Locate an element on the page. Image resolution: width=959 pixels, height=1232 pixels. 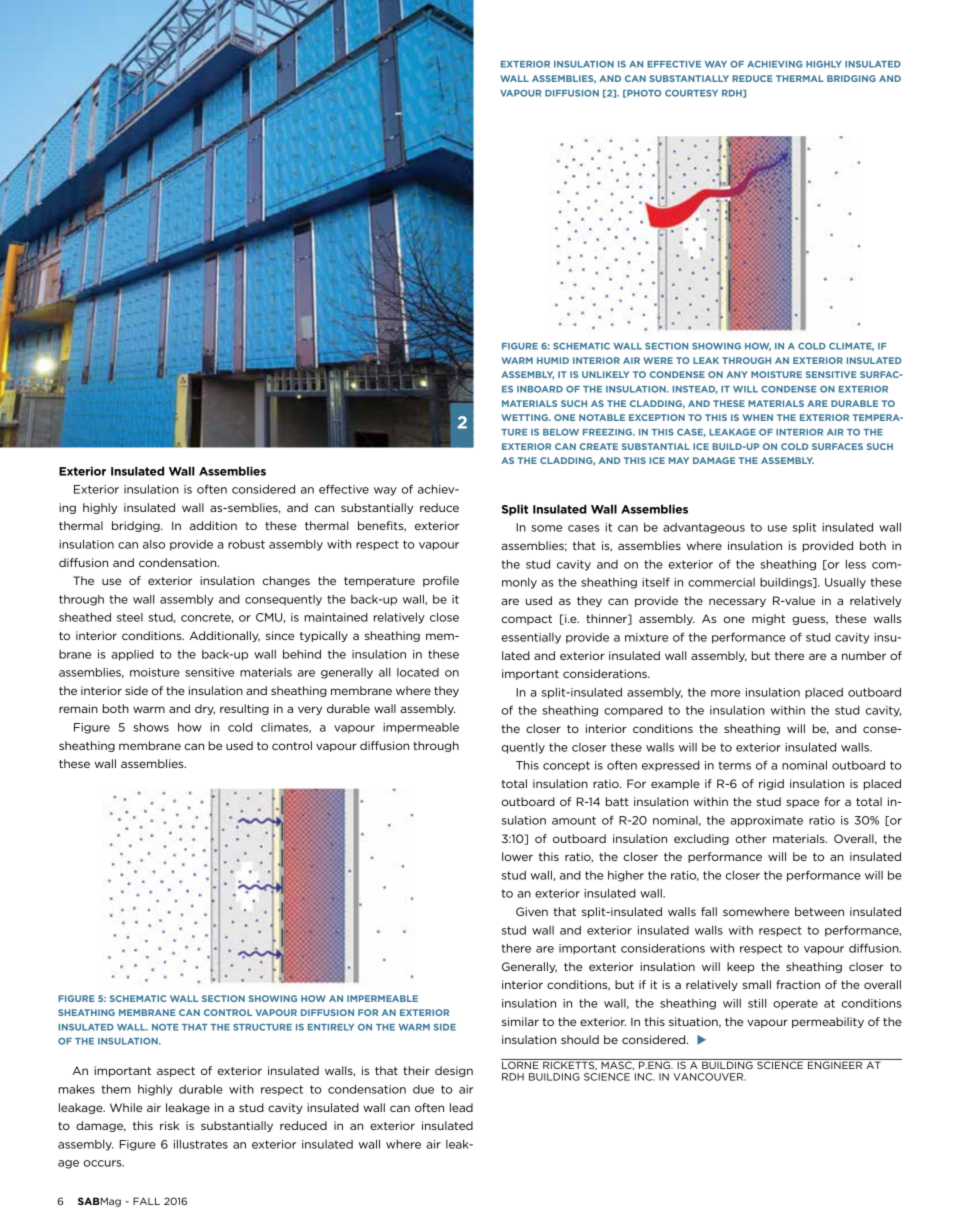
humid is located at coordinates (553, 360).
